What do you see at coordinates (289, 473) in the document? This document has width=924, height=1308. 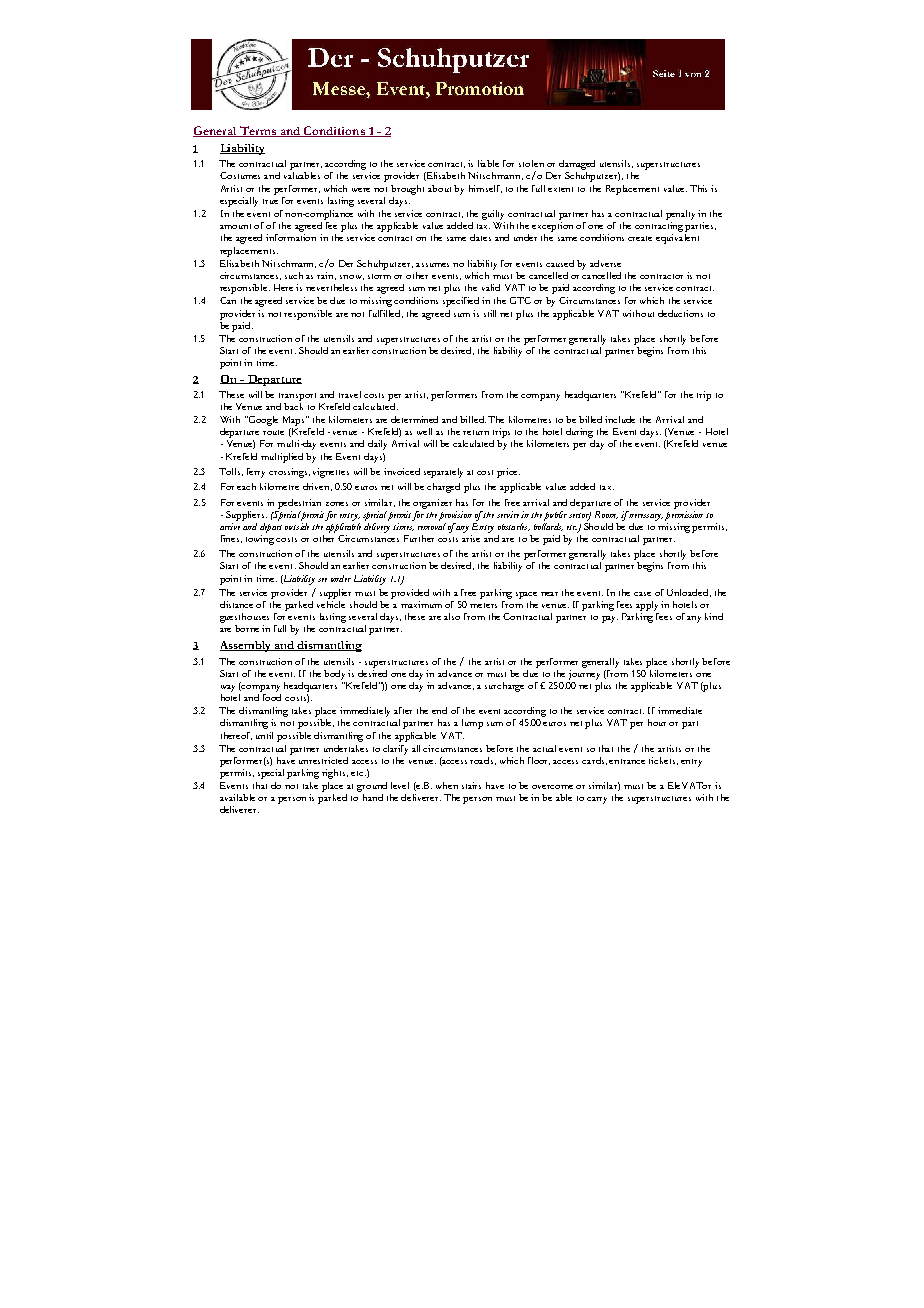 I see `crossings` at bounding box center [289, 473].
